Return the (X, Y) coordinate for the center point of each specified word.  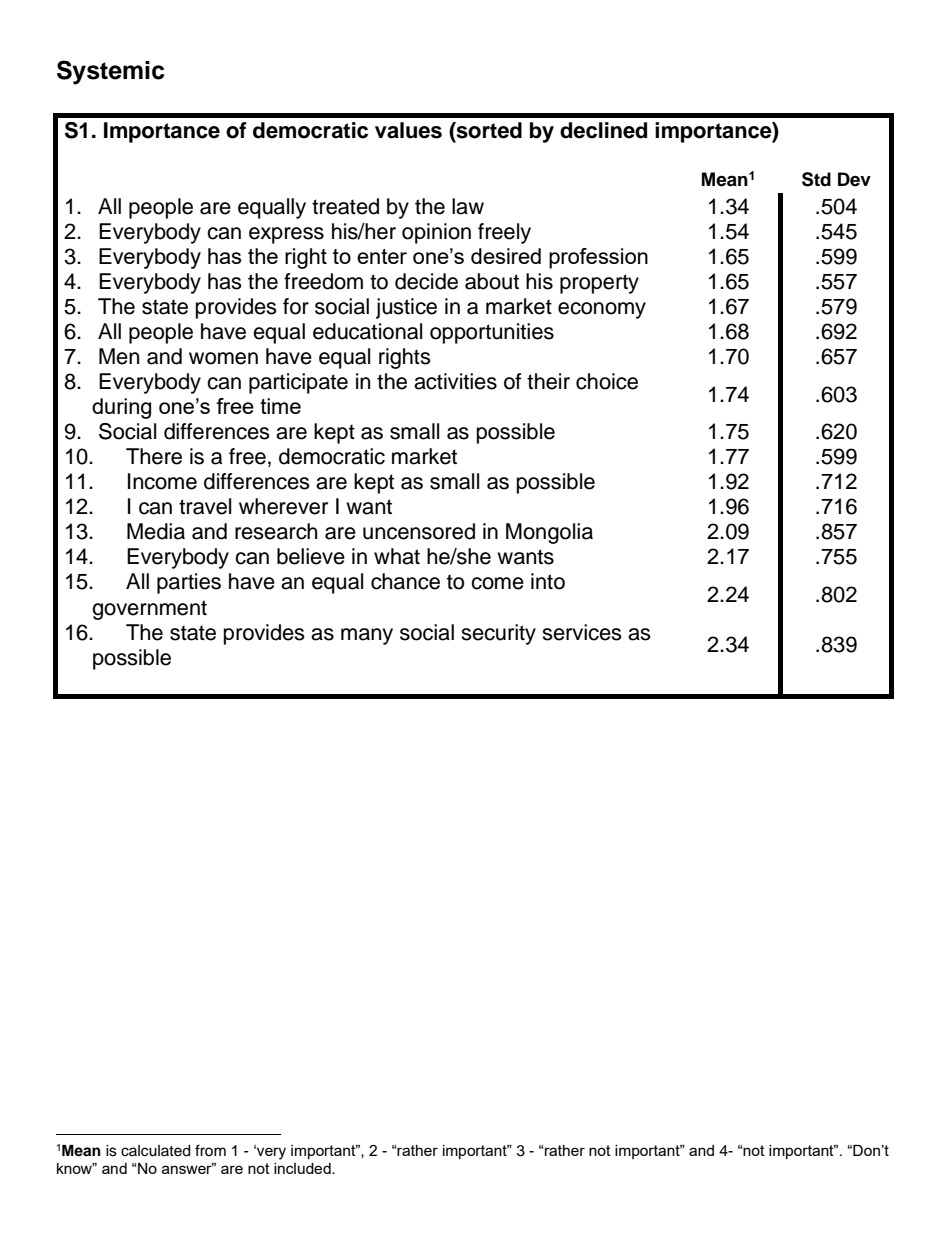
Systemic (110, 72)
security (498, 634)
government (149, 610)
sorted (488, 130)
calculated (155, 1151)
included (303, 1168)
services (582, 632)
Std (816, 179)
